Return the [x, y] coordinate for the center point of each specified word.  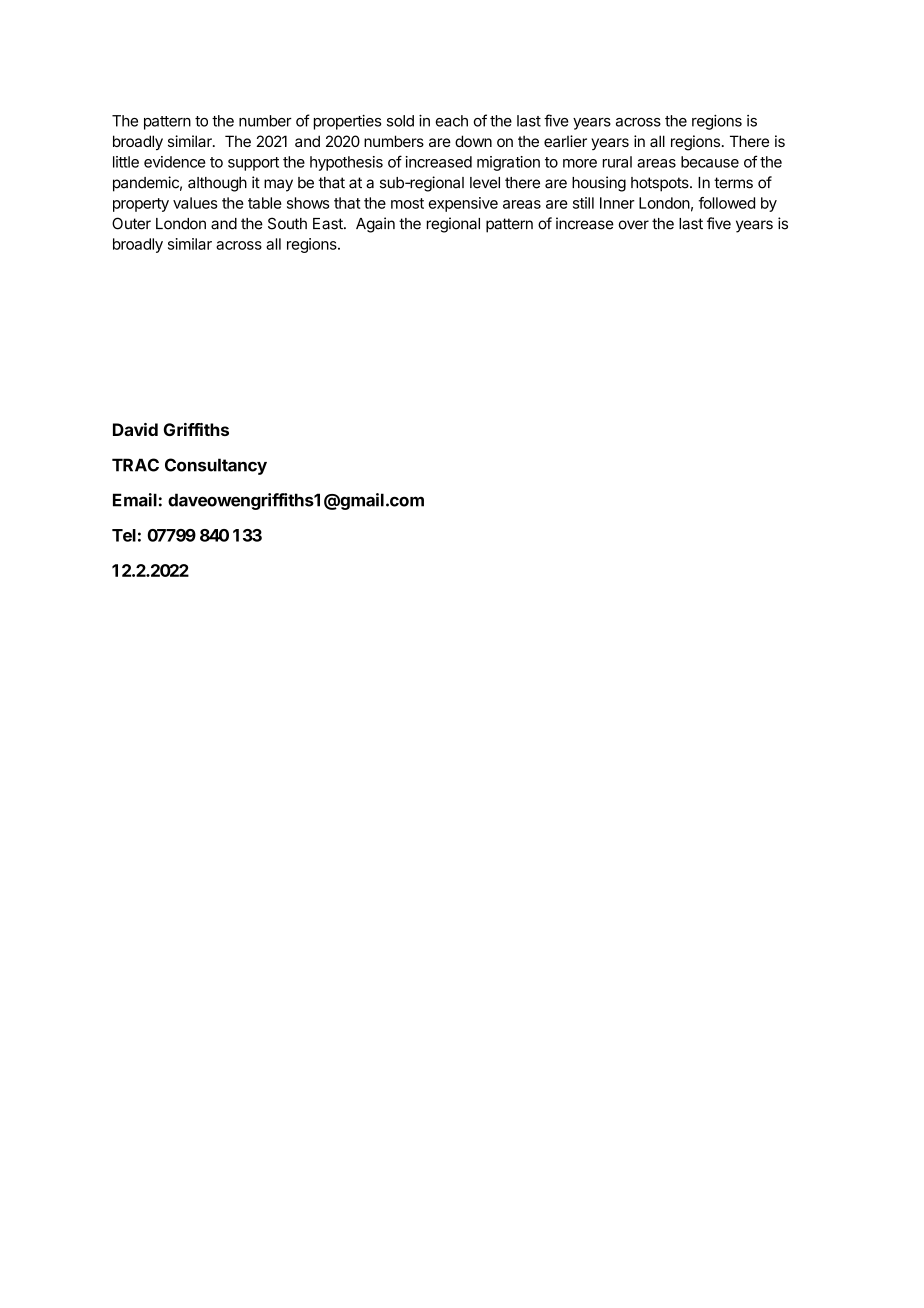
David [135, 429]
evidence [175, 162]
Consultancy [216, 466]
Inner [617, 203]
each [451, 121]
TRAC [135, 465]
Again [375, 225]
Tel [124, 535]
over [634, 225]
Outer [131, 223]
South [287, 223]
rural [617, 162]
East [329, 224]
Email [135, 500]
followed [727, 203]
